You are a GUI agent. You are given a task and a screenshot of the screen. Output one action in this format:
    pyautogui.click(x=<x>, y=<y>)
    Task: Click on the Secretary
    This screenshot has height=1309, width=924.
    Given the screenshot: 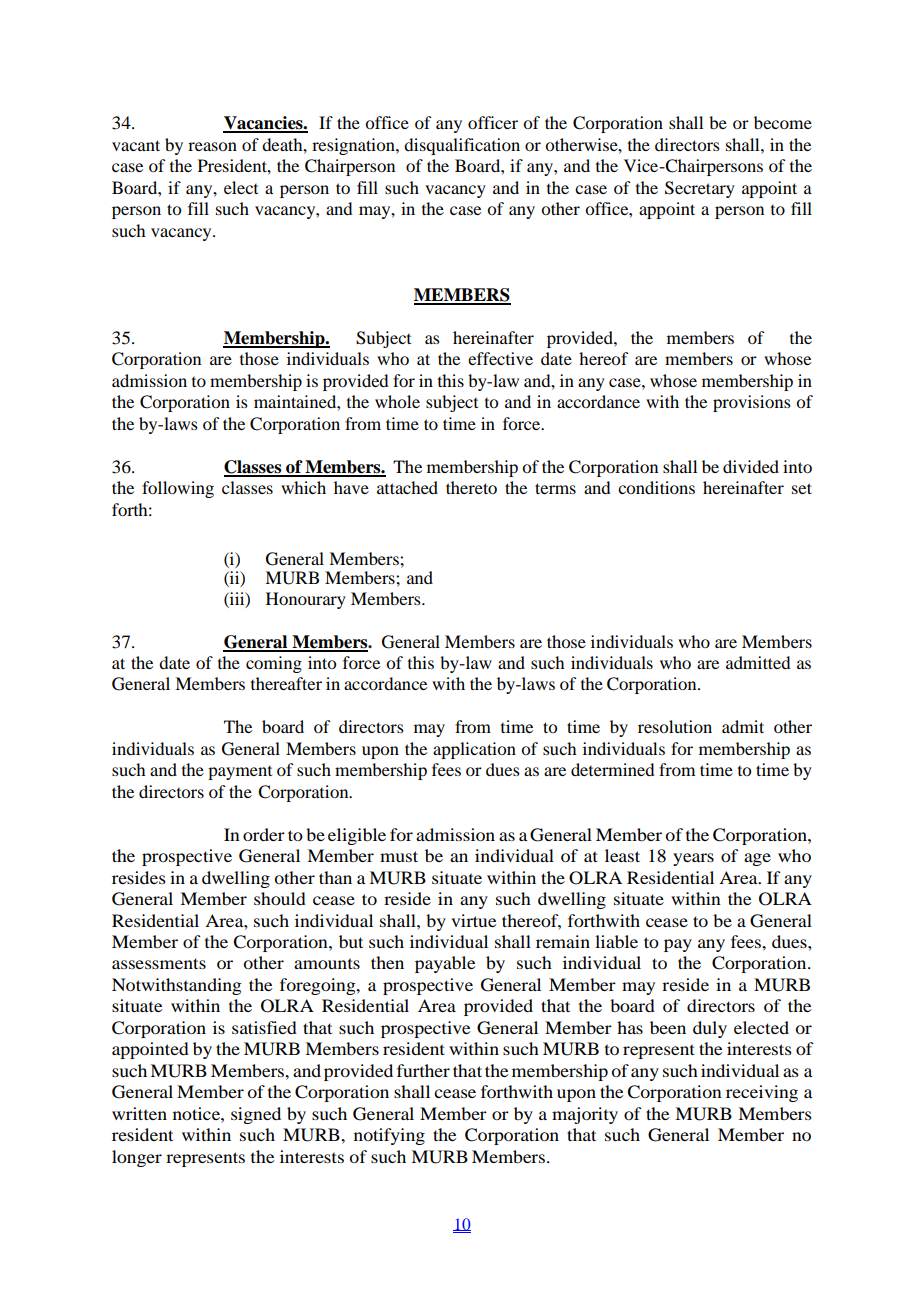 What is the action you would take?
    pyautogui.click(x=700, y=189)
